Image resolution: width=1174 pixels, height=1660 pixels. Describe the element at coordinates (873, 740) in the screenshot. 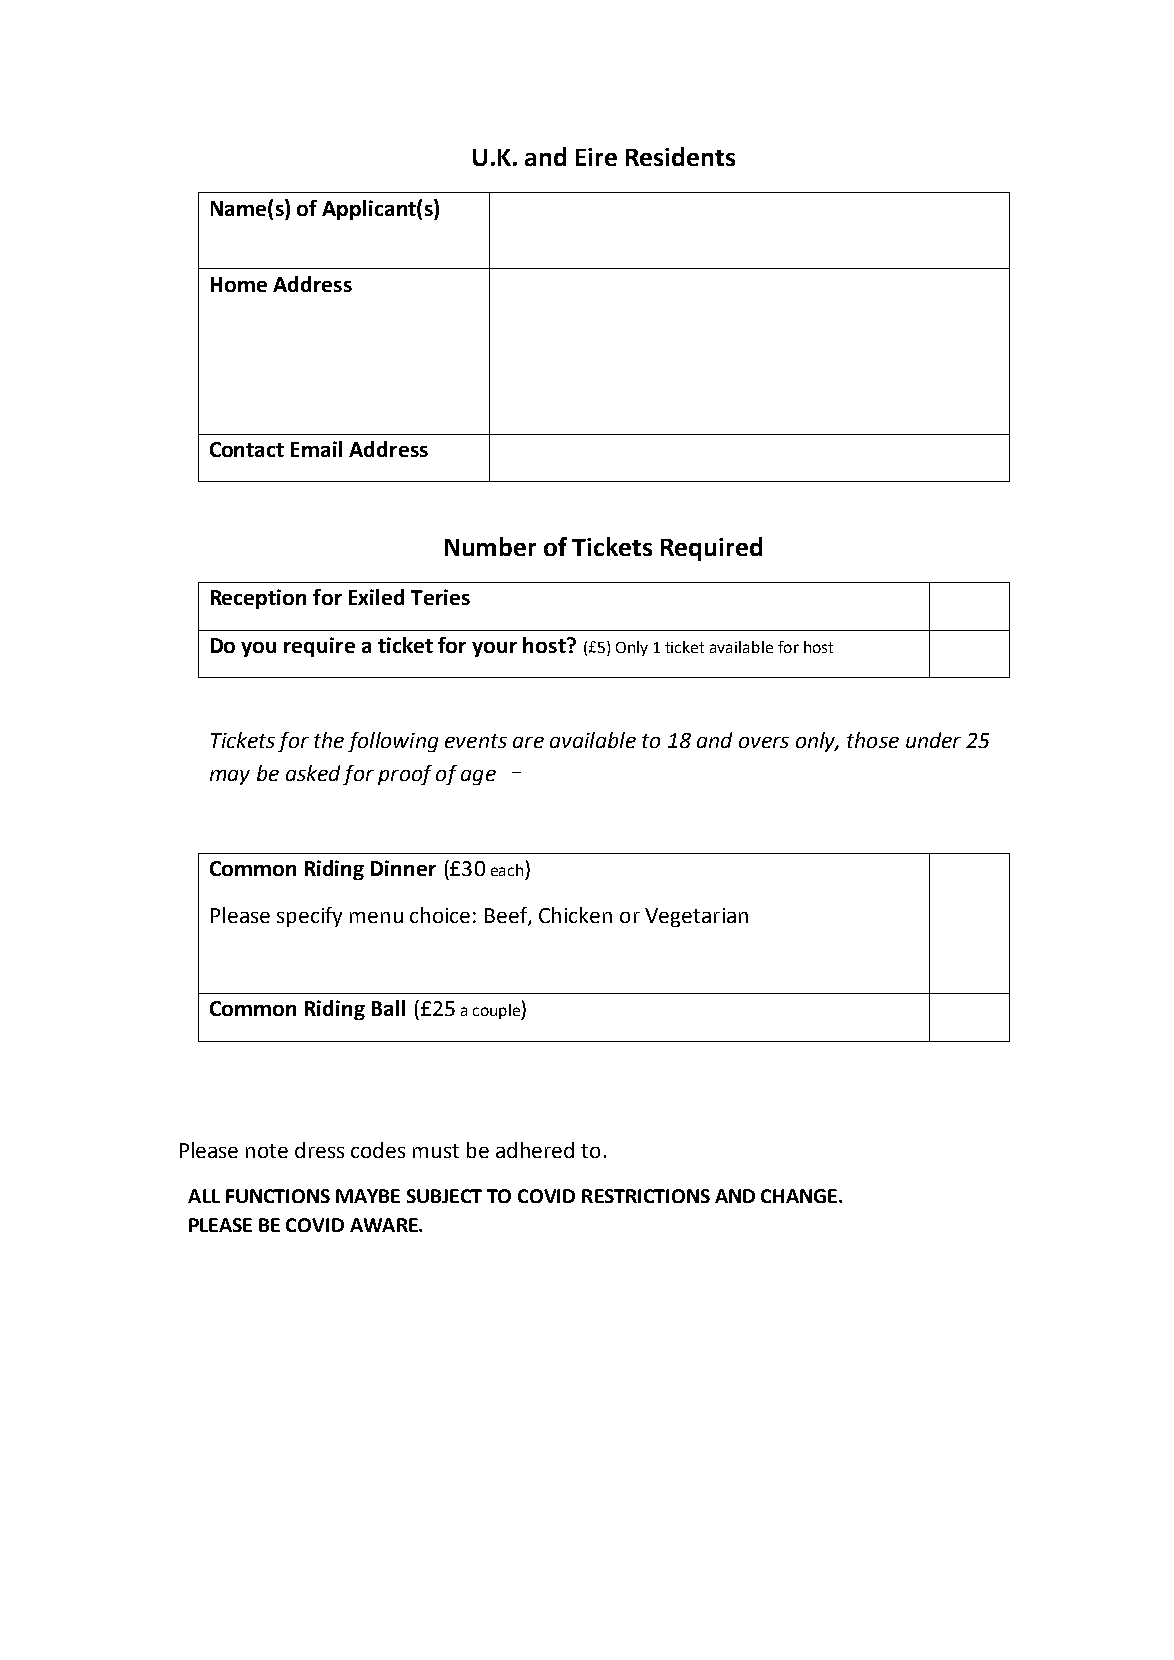

I see `those` at that location.
